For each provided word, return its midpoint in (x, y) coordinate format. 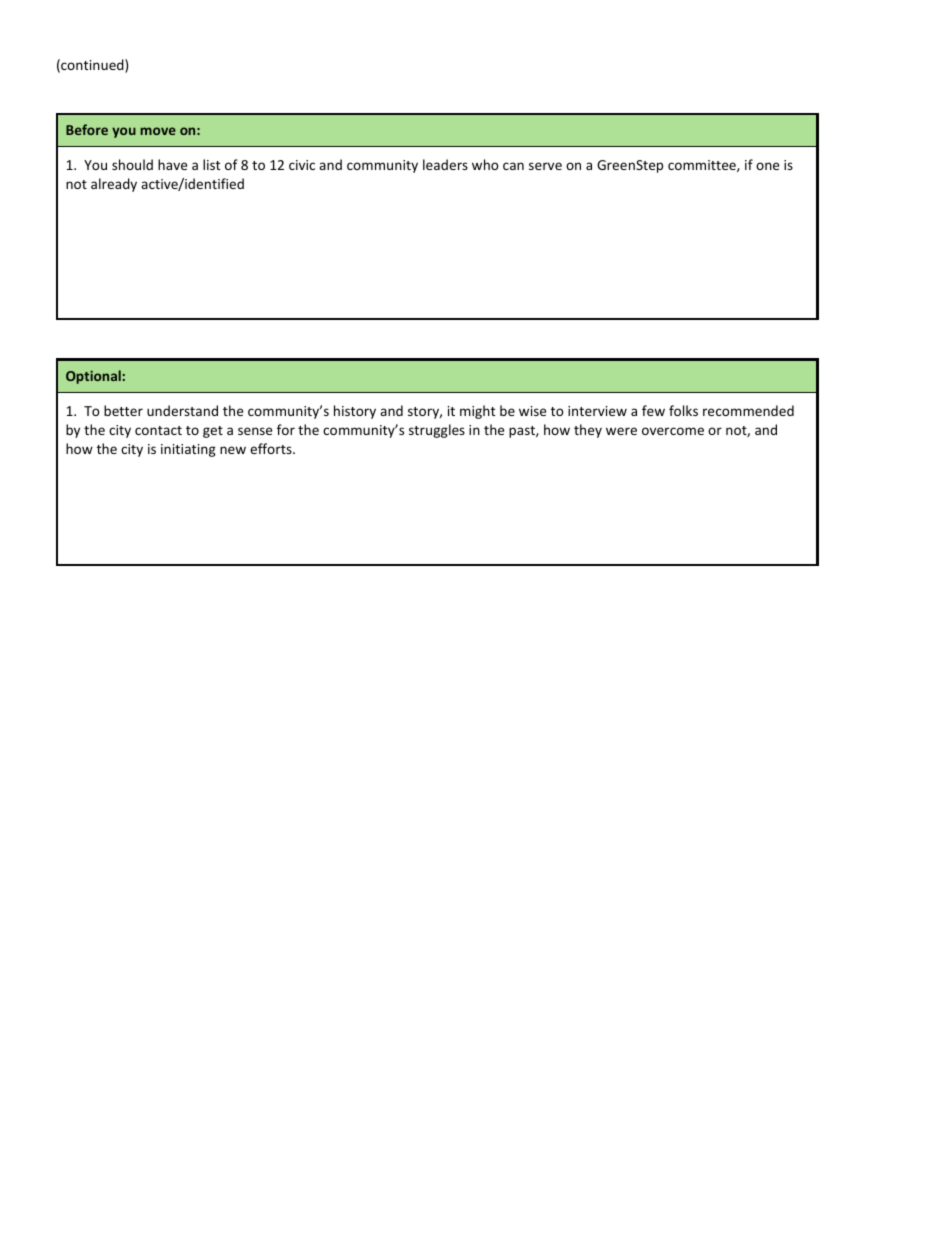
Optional (93, 377)
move (158, 131)
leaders (445, 164)
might (477, 412)
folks (683, 410)
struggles (437, 431)
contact (158, 430)
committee (703, 166)
